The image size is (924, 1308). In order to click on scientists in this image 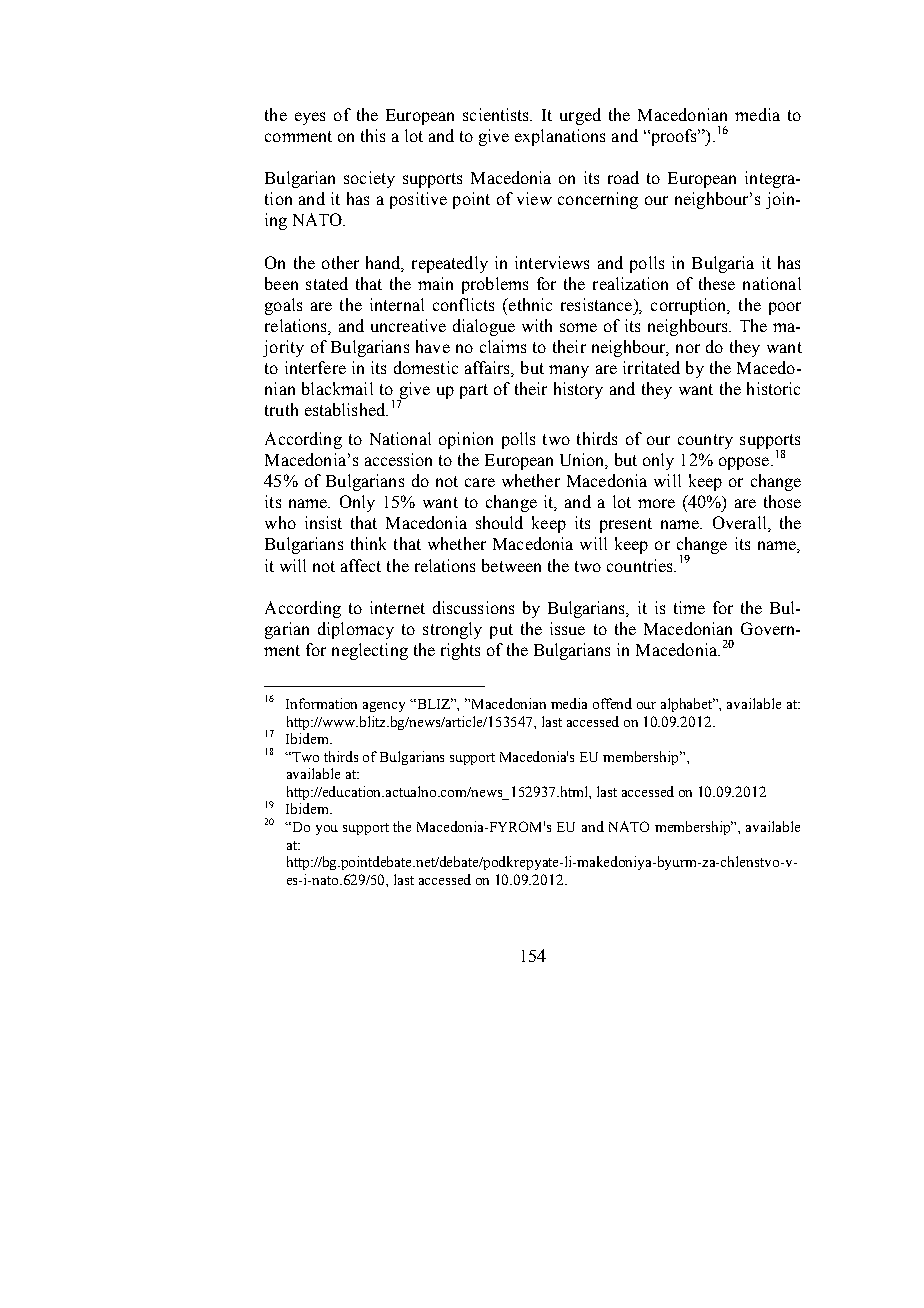, I will do `click(497, 114)`.
